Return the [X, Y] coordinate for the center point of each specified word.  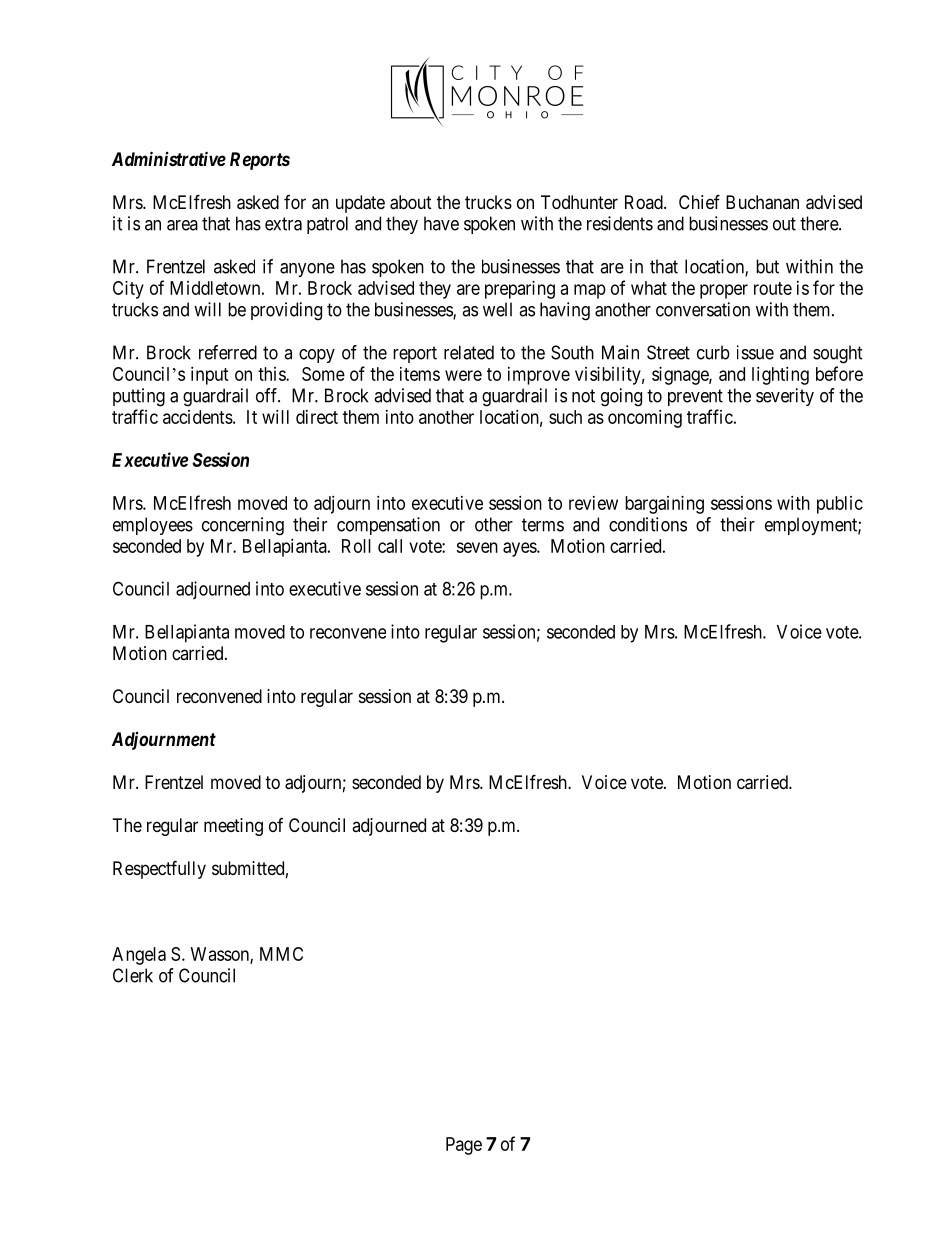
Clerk [133, 975]
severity [785, 397]
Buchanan [762, 202]
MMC [281, 954]
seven [477, 547]
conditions [648, 524]
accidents [198, 417]
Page [464, 1146]
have [441, 223]
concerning [243, 526]
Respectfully [159, 869]
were [463, 375]
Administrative [169, 158]
